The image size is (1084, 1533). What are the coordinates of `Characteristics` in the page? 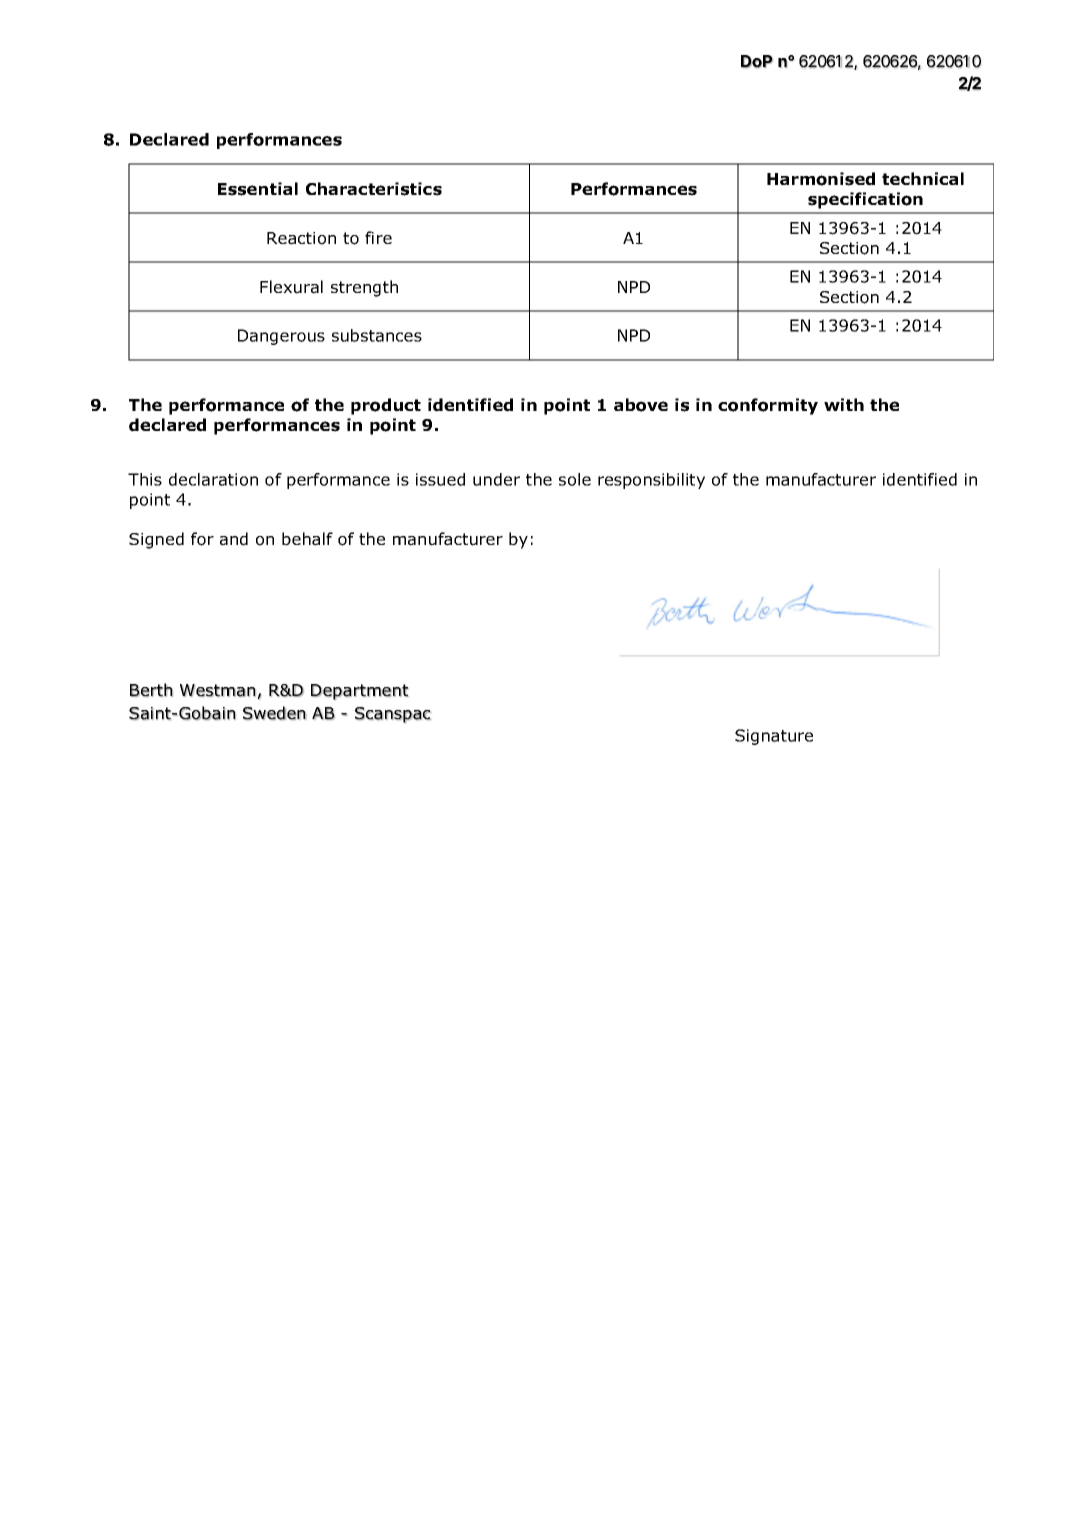 It's located at (374, 189).
